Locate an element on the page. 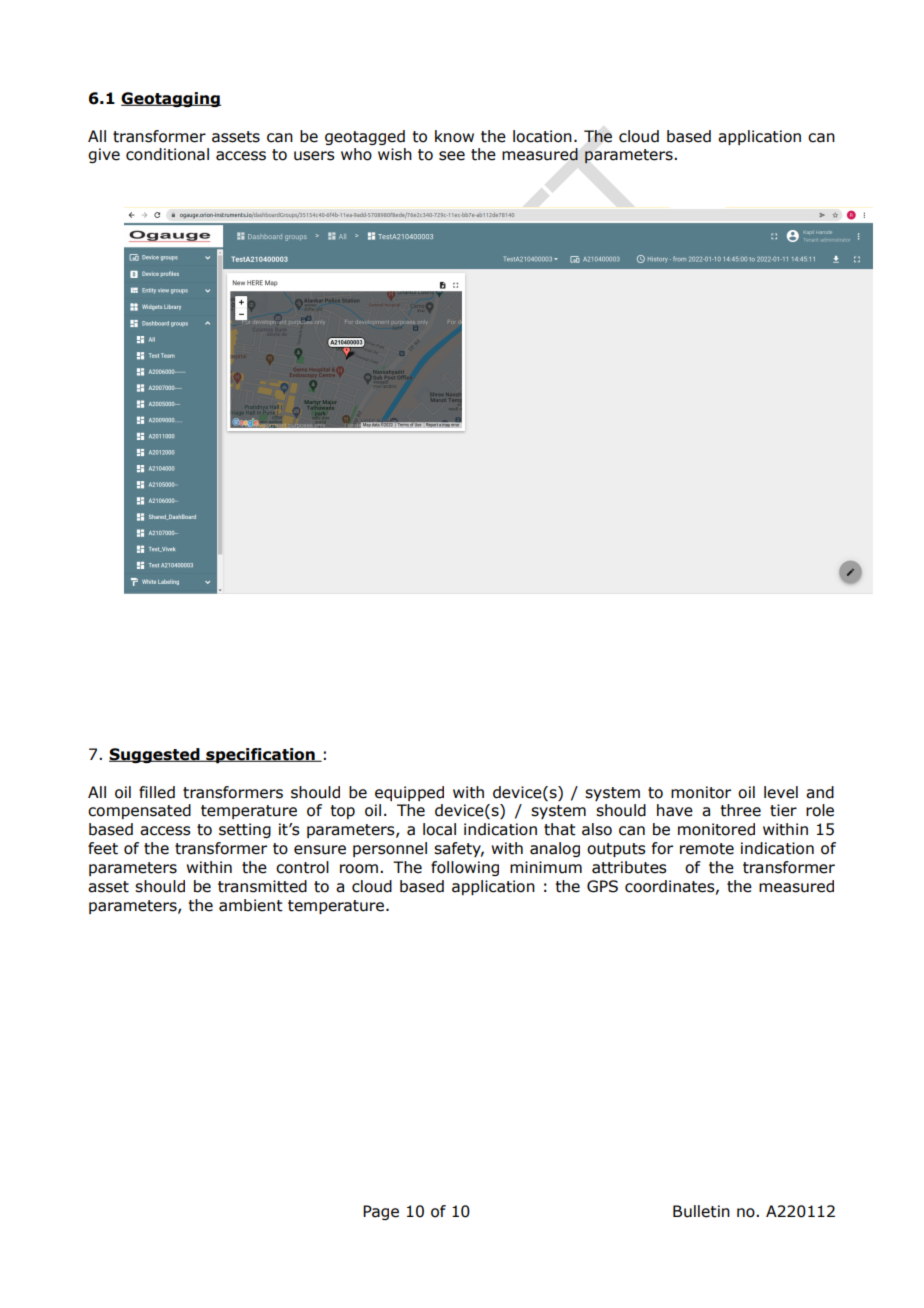 The width and height of the image is (924, 1308). conditional is located at coordinates (167, 154).
